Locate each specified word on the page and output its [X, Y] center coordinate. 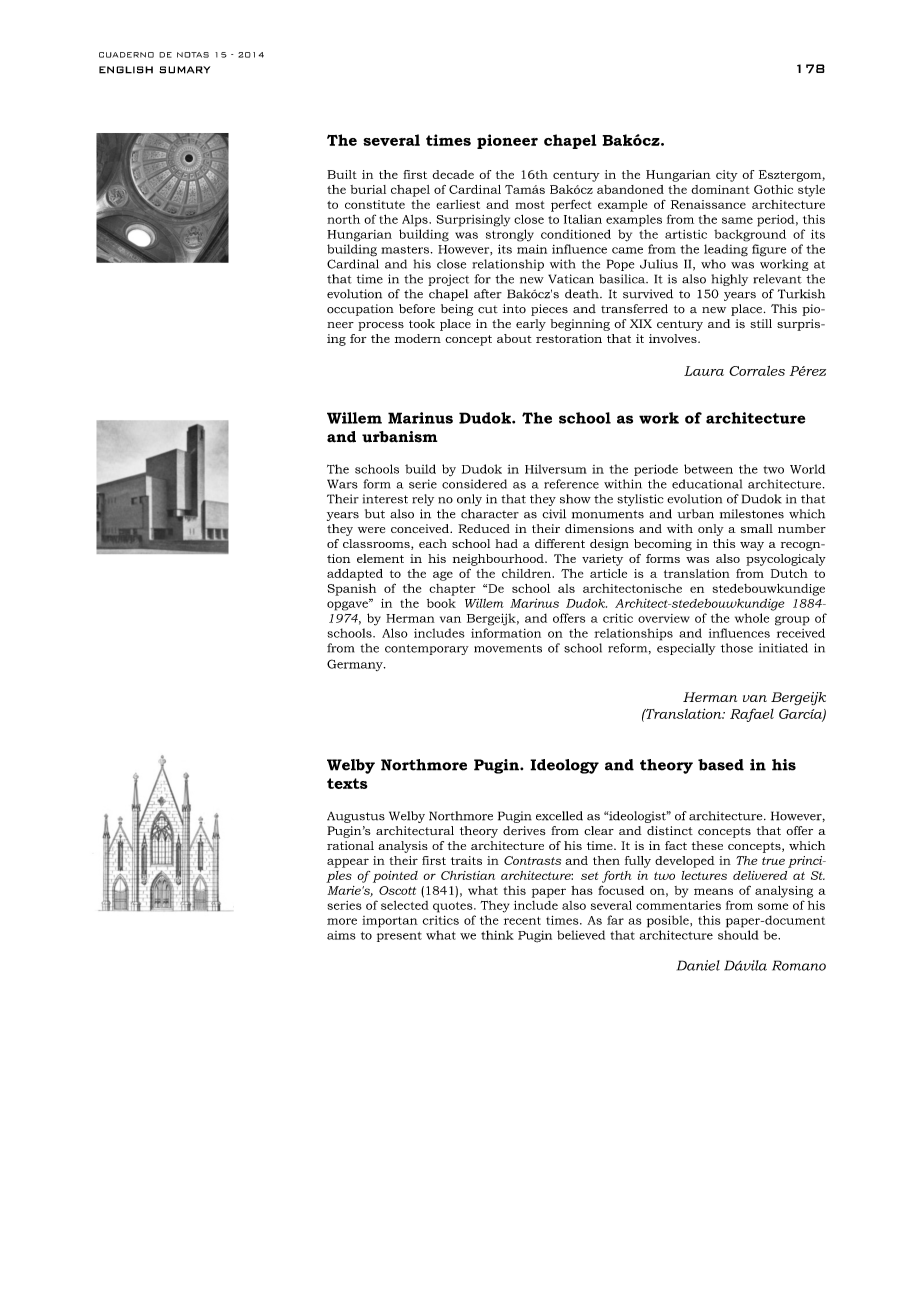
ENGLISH [126, 70]
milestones [752, 514]
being [457, 310]
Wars [342, 484]
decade [453, 174]
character [490, 514]
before [417, 309]
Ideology [564, 766]
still [761, 323]
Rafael [752, 715]
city [727, 176]
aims [341, 935]
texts [347, 783]
